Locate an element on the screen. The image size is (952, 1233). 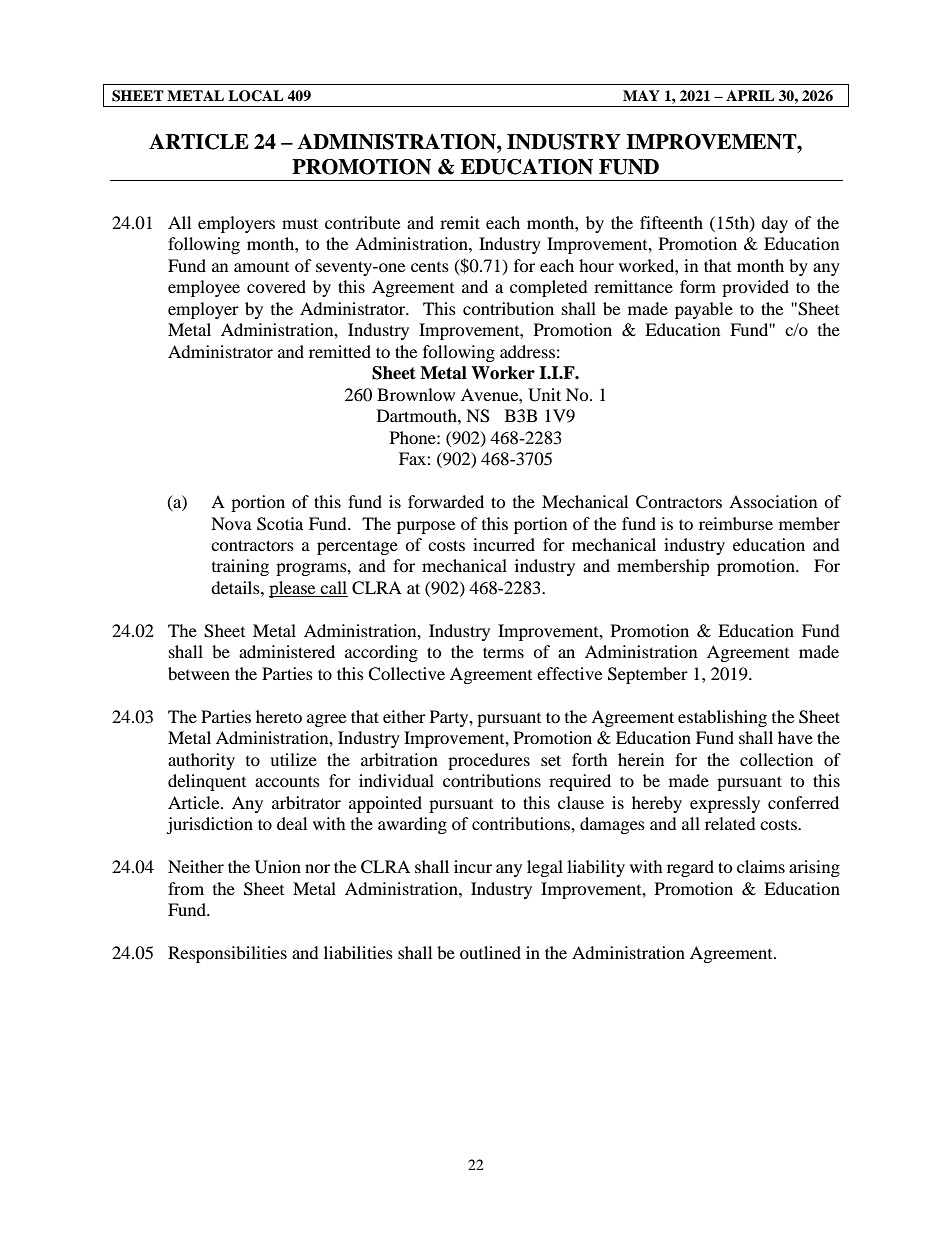
forwarded is located at coordinates (446, 501).
